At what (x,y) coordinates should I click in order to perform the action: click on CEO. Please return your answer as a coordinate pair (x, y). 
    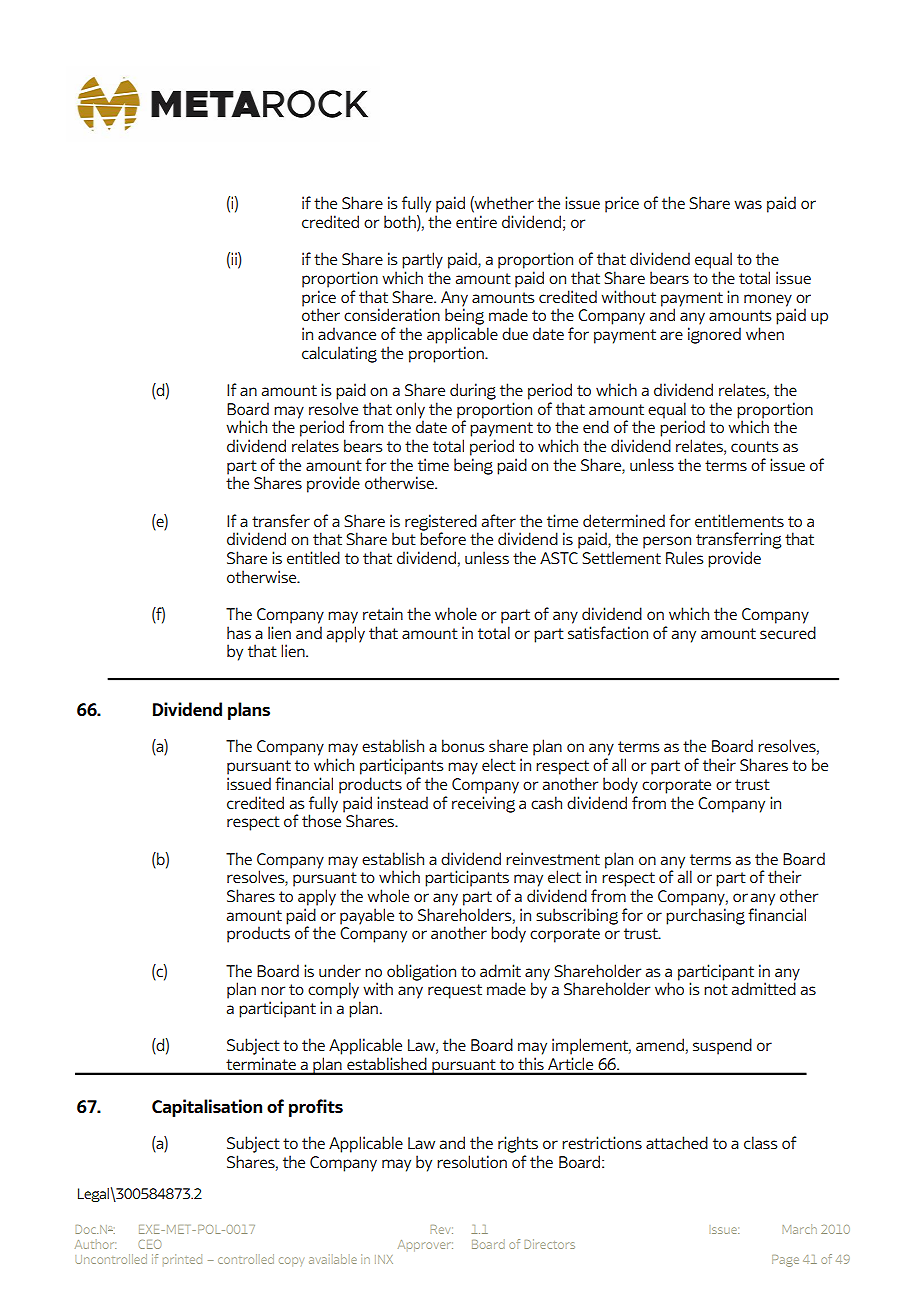
    Looking at the image, I should click on (150, 1244).
